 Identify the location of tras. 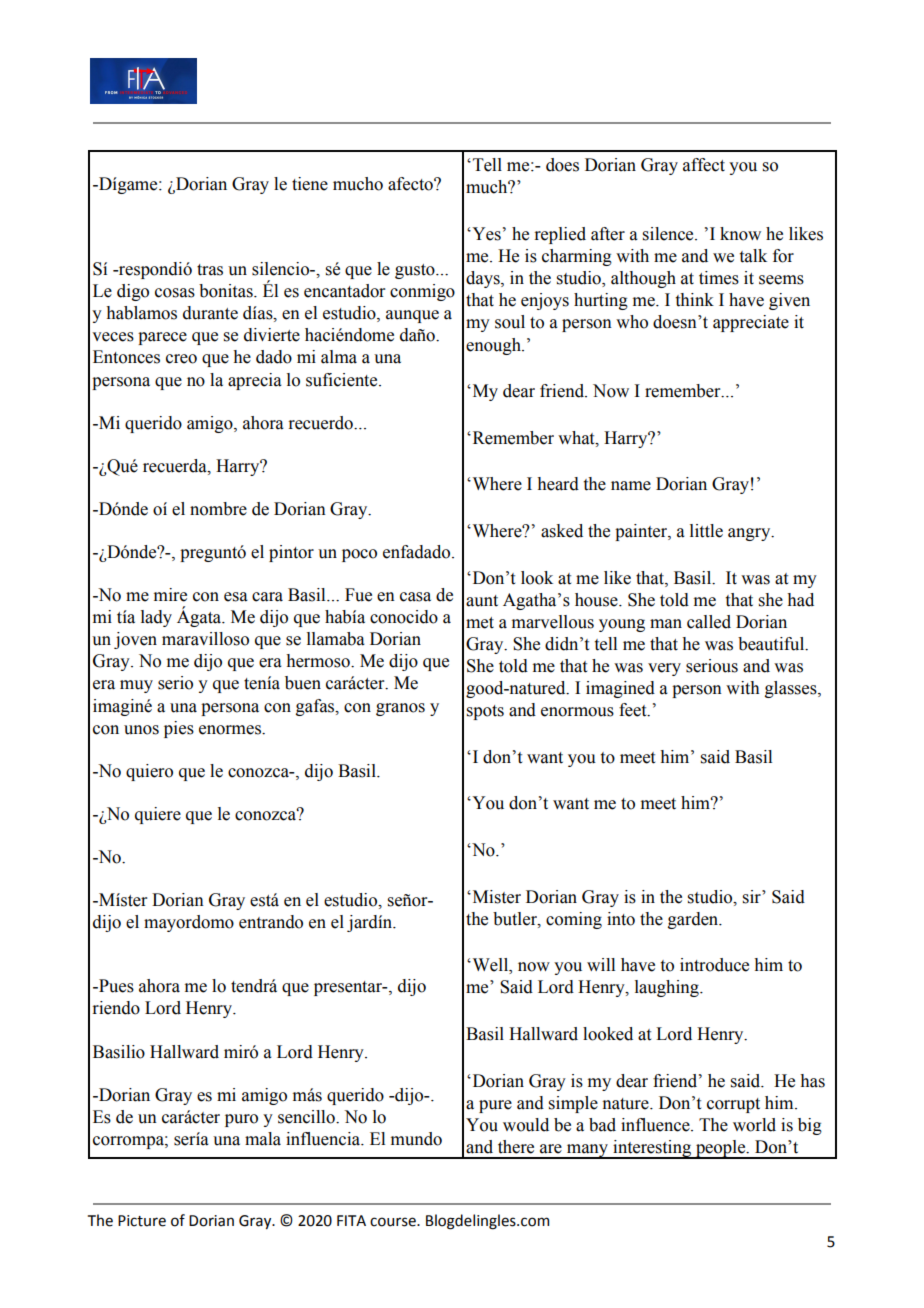
(210, 270).
